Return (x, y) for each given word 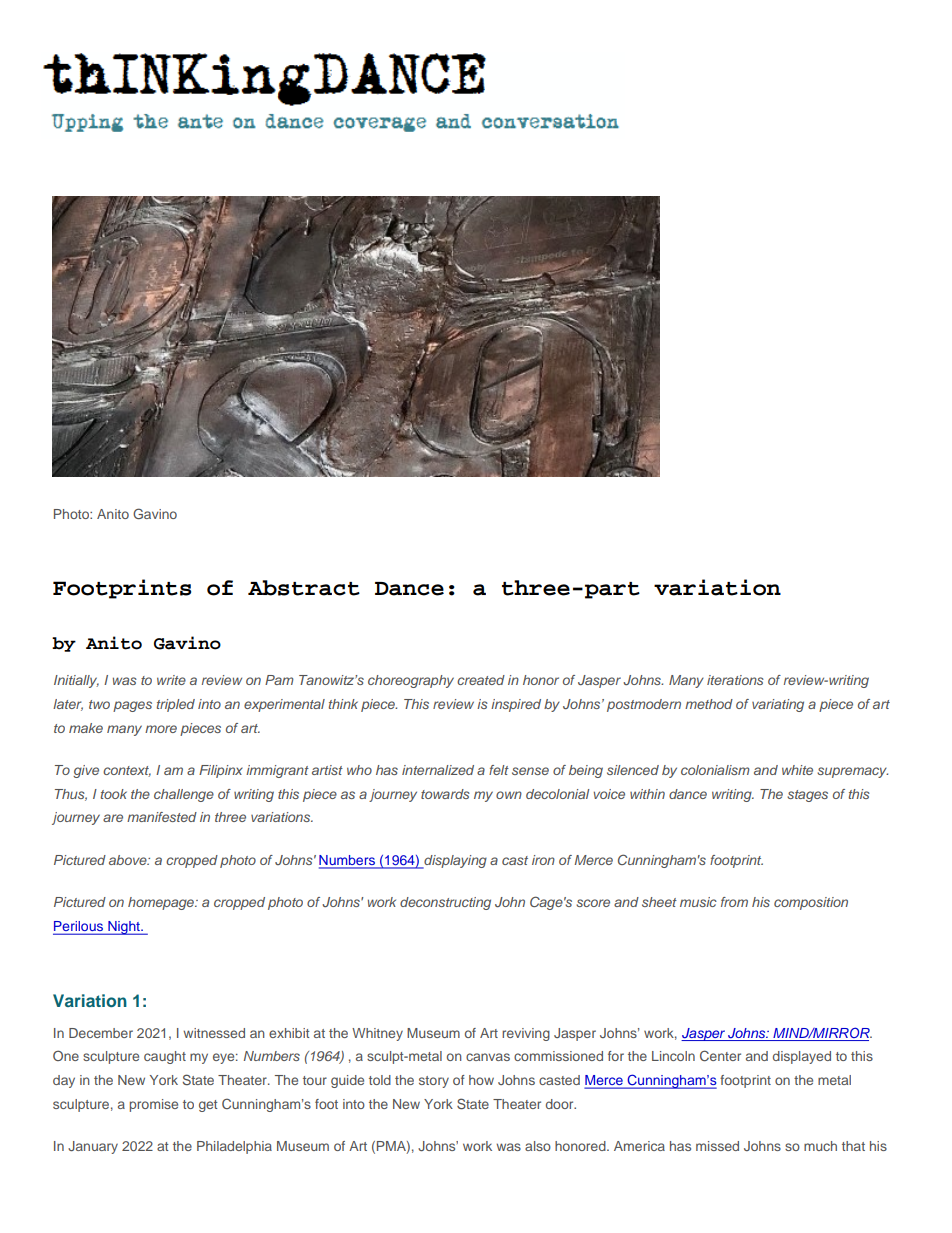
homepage (162, 903)
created (481, 680)
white (797, 770)
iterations (735, 680)
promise (154, 1105)
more (161, 729)
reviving (526, 1034)
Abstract (304, 588)
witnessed (214, 1033)
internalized (438, 770)
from (734, 902)
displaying (454, 862)
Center (720, 1055)
